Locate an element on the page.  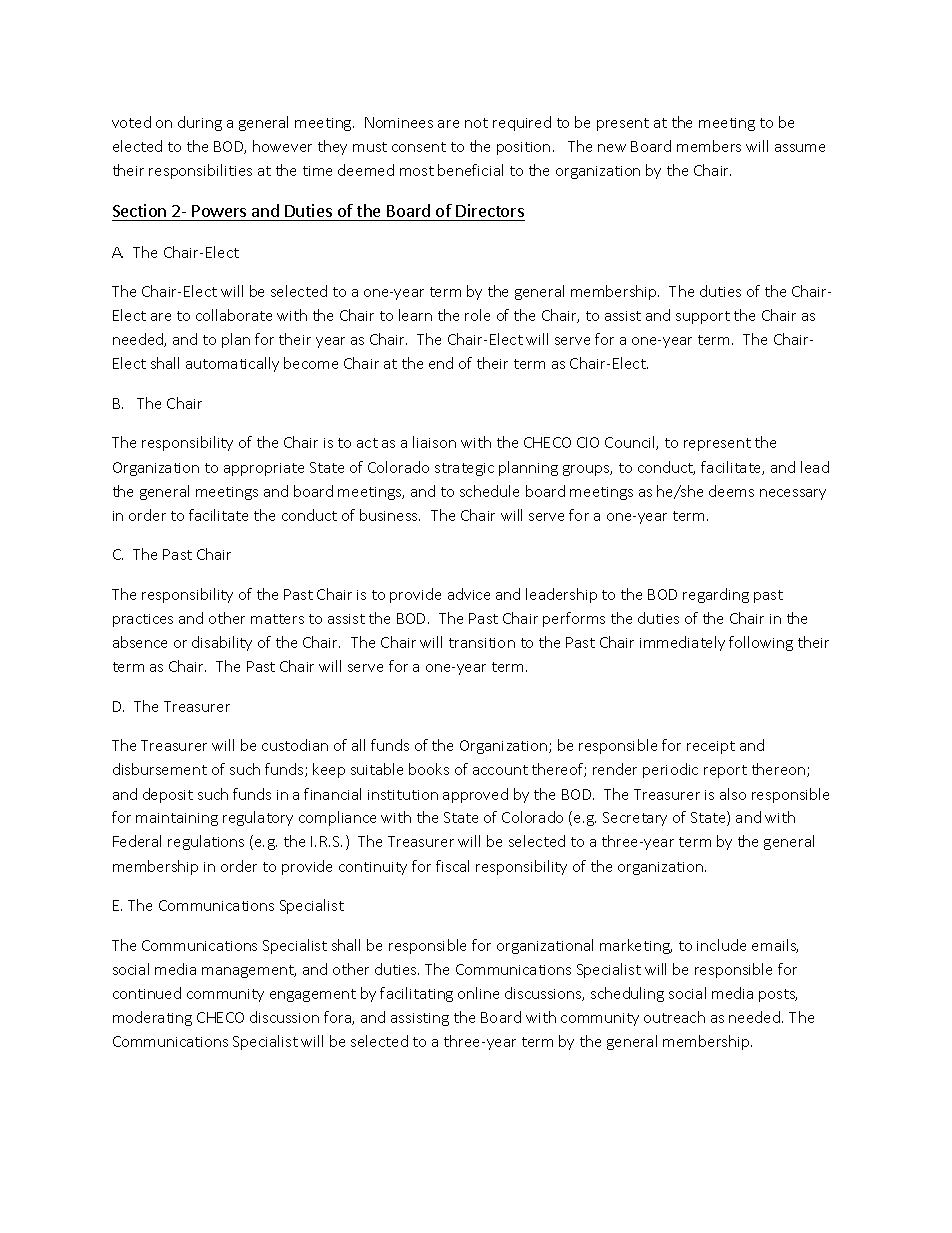
beneficial is located at coordinates (470, 170).
